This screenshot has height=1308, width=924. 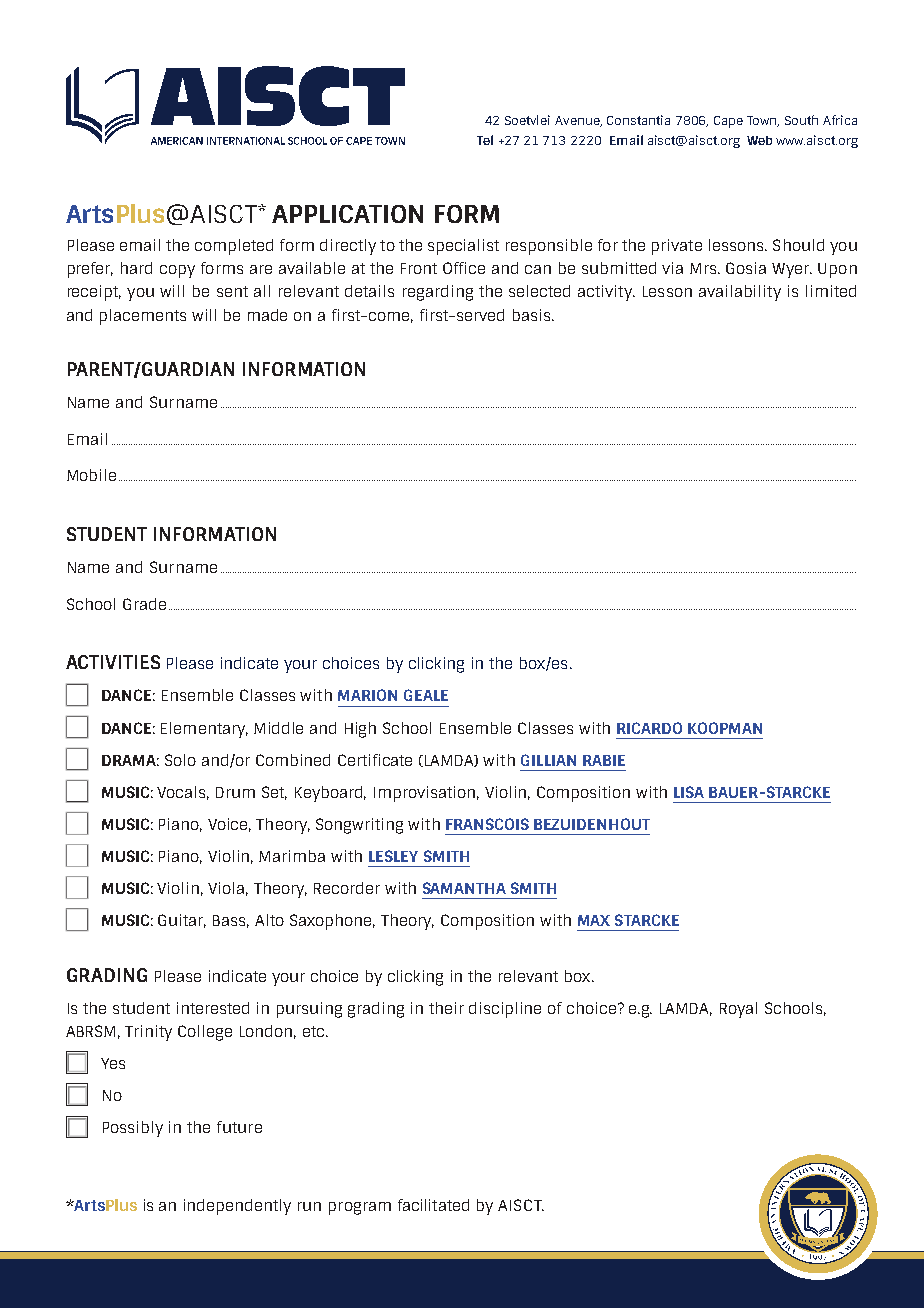 What do you see at coordinates (433, 1205) in the screenshot?
I see `facilitated` at bounding box center [433, 1205].
